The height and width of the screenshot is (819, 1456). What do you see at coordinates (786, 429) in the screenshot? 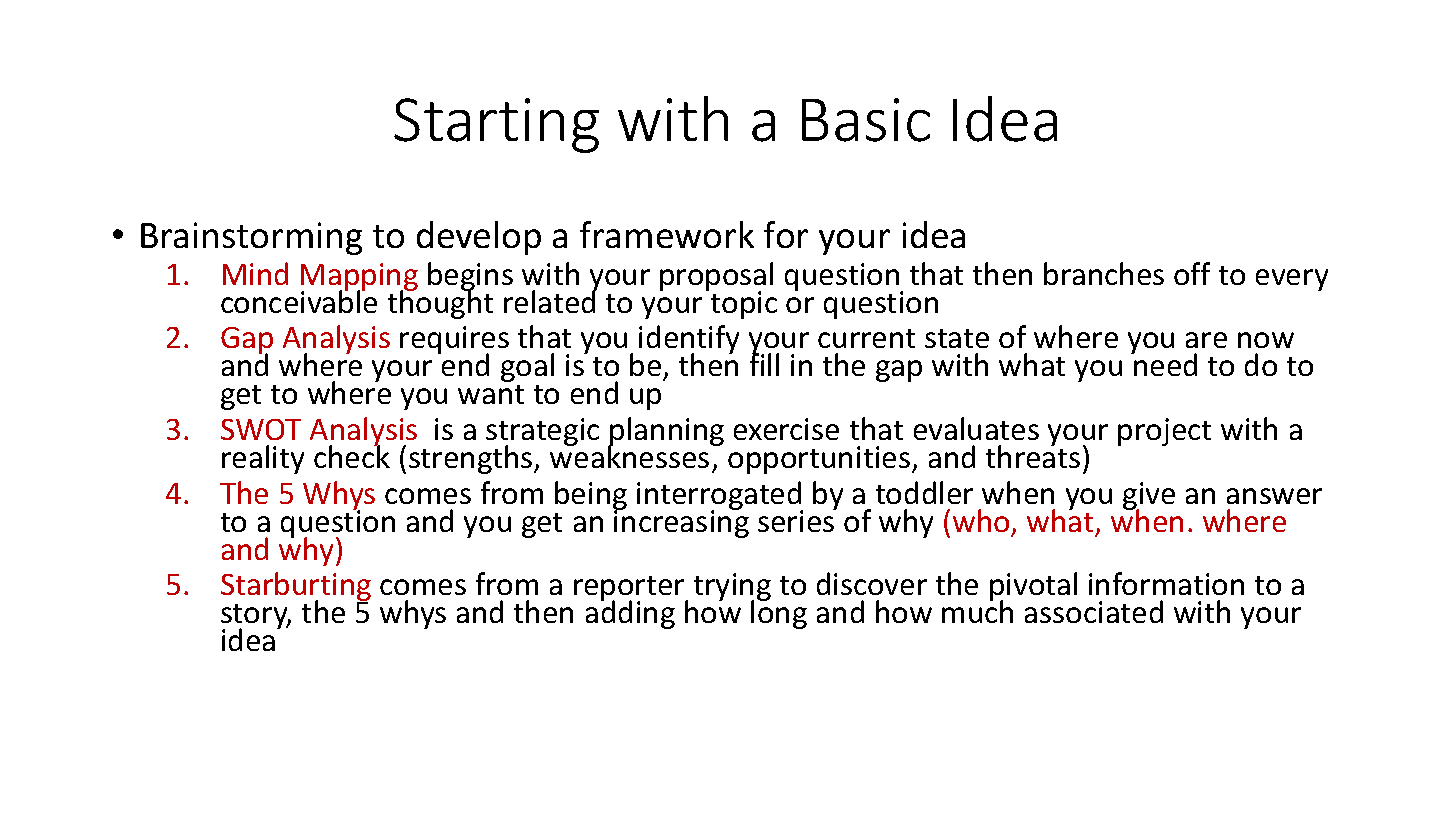
I see `exercise` at bounding box center [786, 429].
